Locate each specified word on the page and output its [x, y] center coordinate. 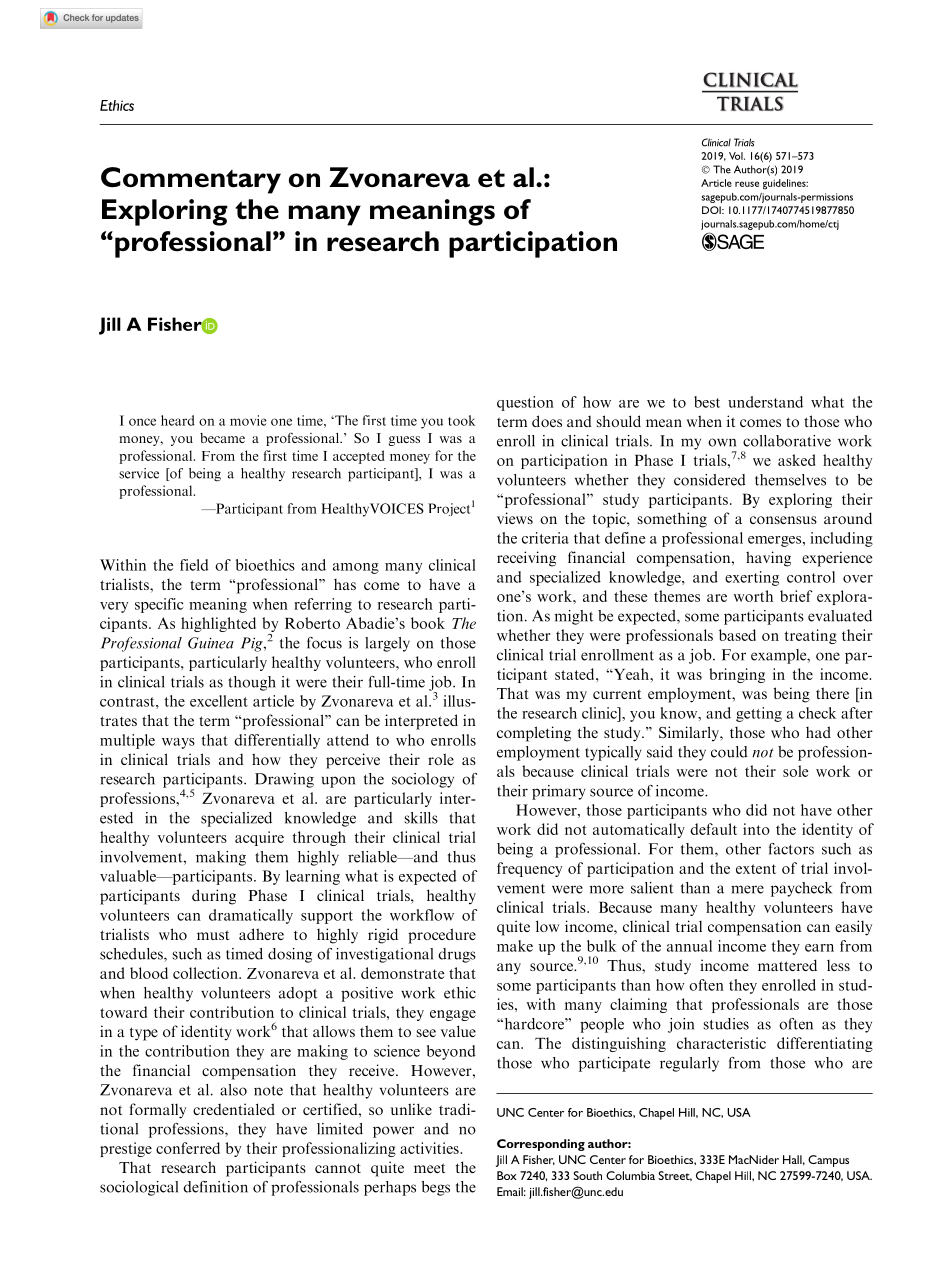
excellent [219, 701]
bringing [737, 675]
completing [534, 734]
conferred [188, 1148]
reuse [747, 184]
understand [765, 402]
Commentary [191, 180]
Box [507, 1175]
